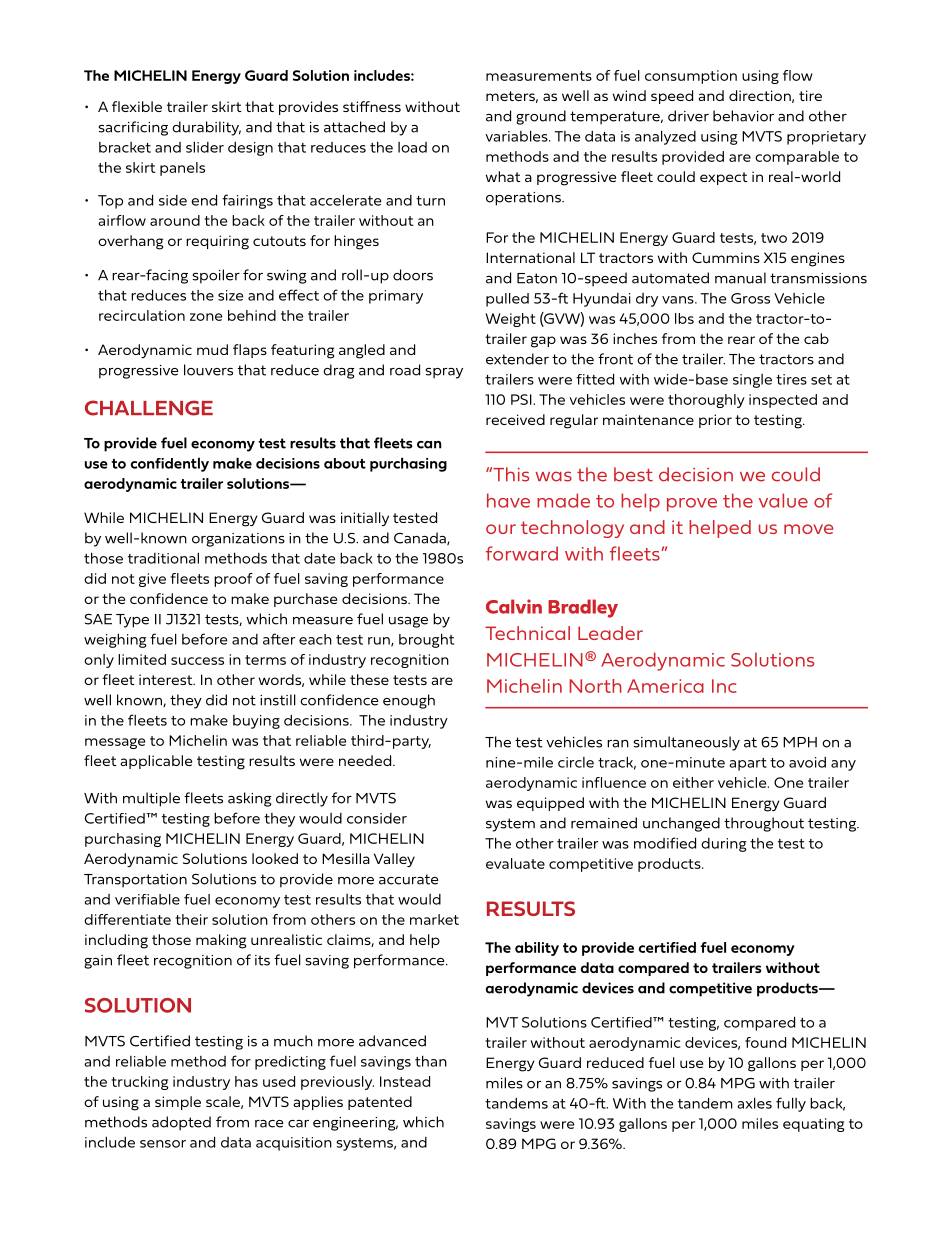  I want to click on Calvin, so click(514, 606).
